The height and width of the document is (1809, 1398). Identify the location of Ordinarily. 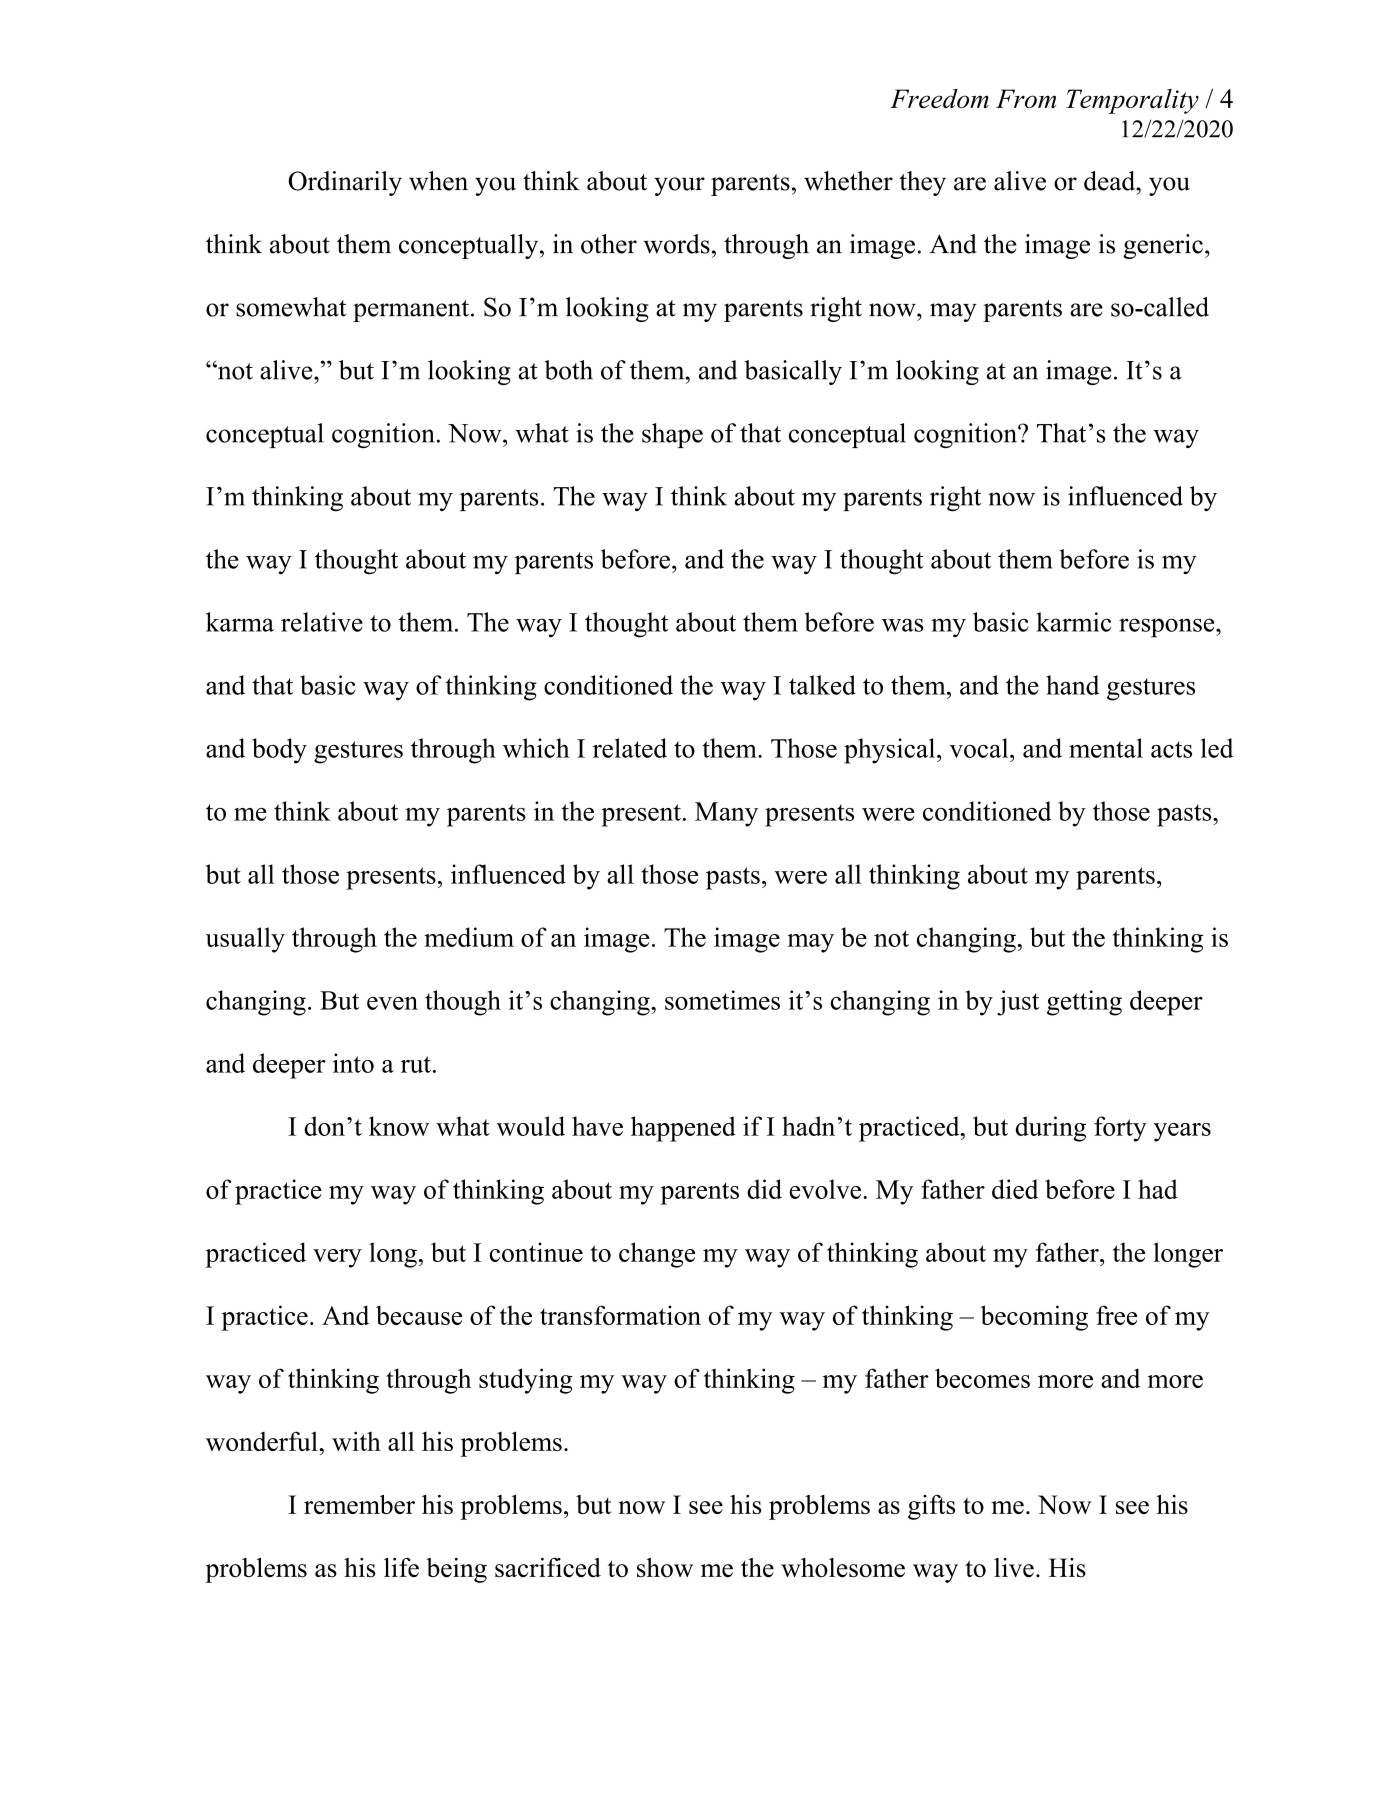
(345, 183).
